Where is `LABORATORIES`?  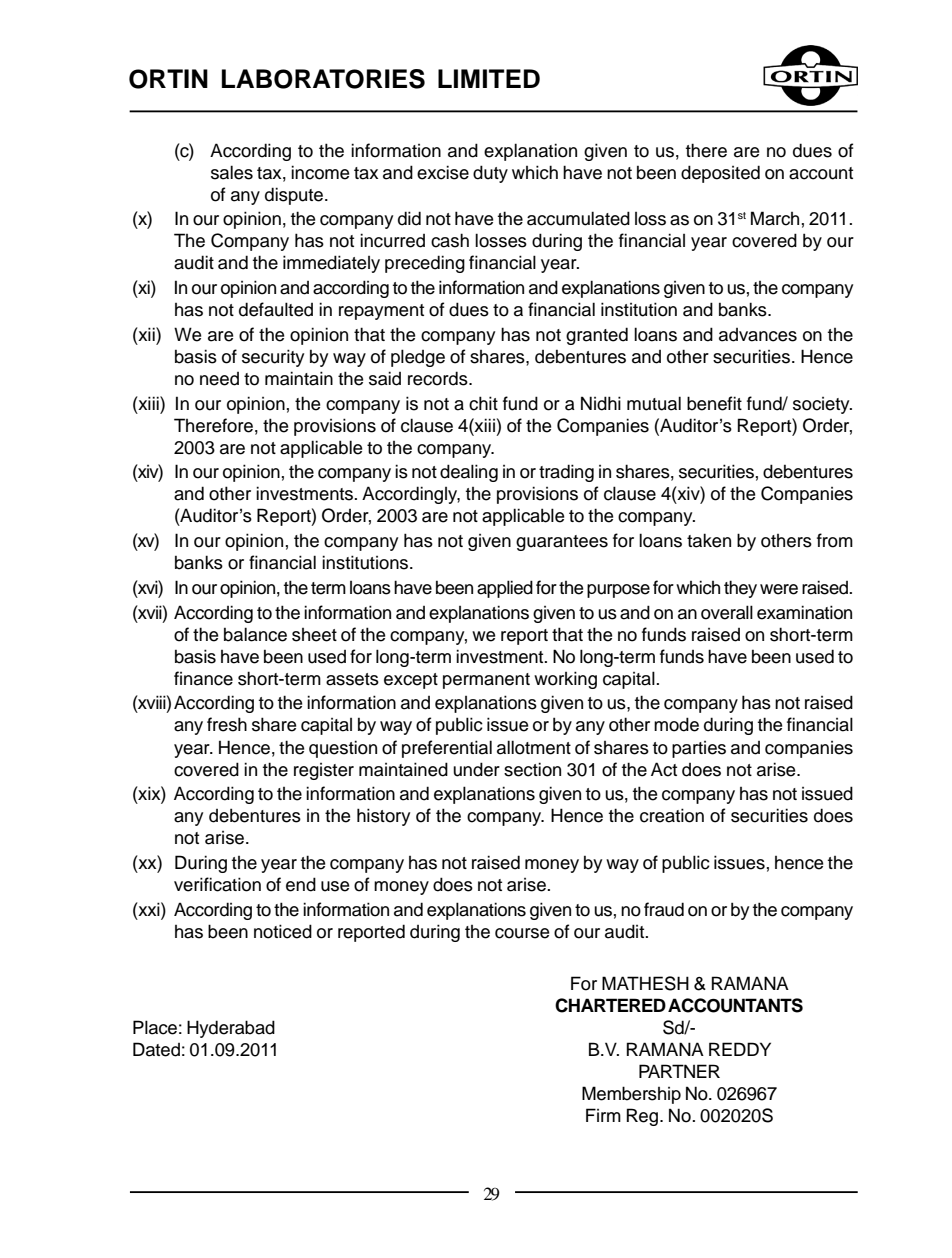 LABORATORIES is located at coordinates (323, 79).
